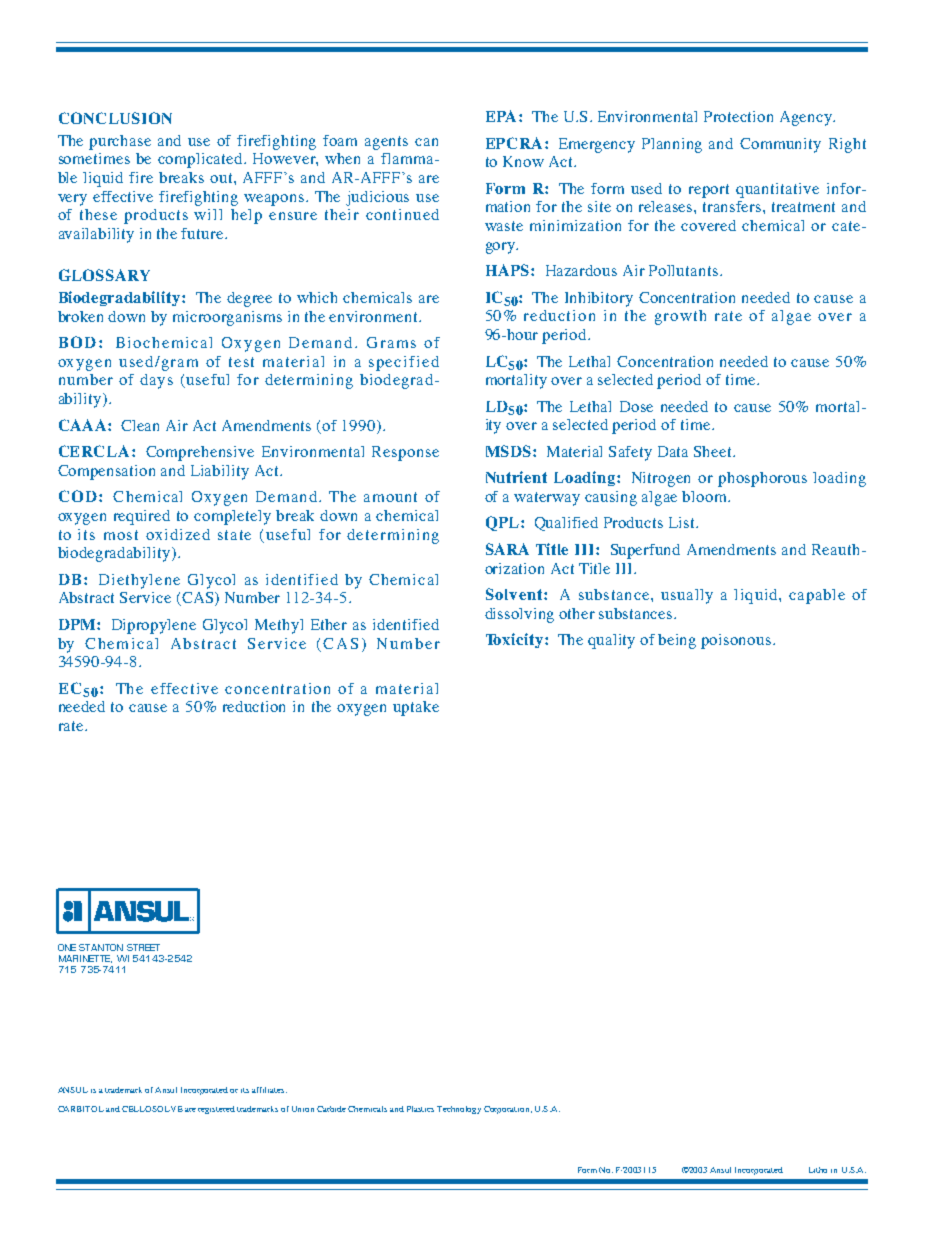 This document has width=952, height=1233. Describe the element at coordinates (143, 947) in the document. I see `STREET` at that location.
